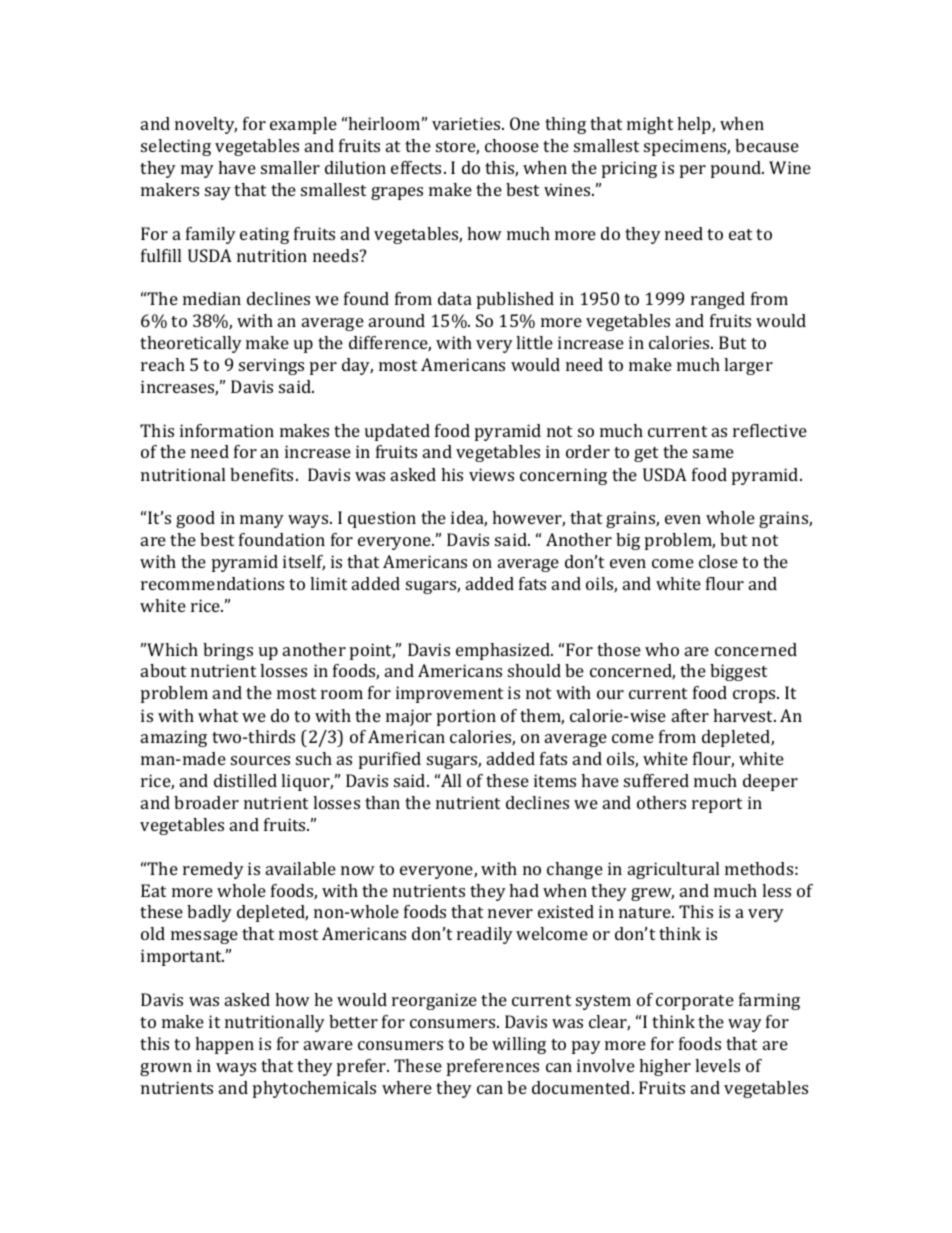 This image has width=952, height=1233. Describe the element at coordinates (467, 123) in the image. I see `varieties` at that location.
